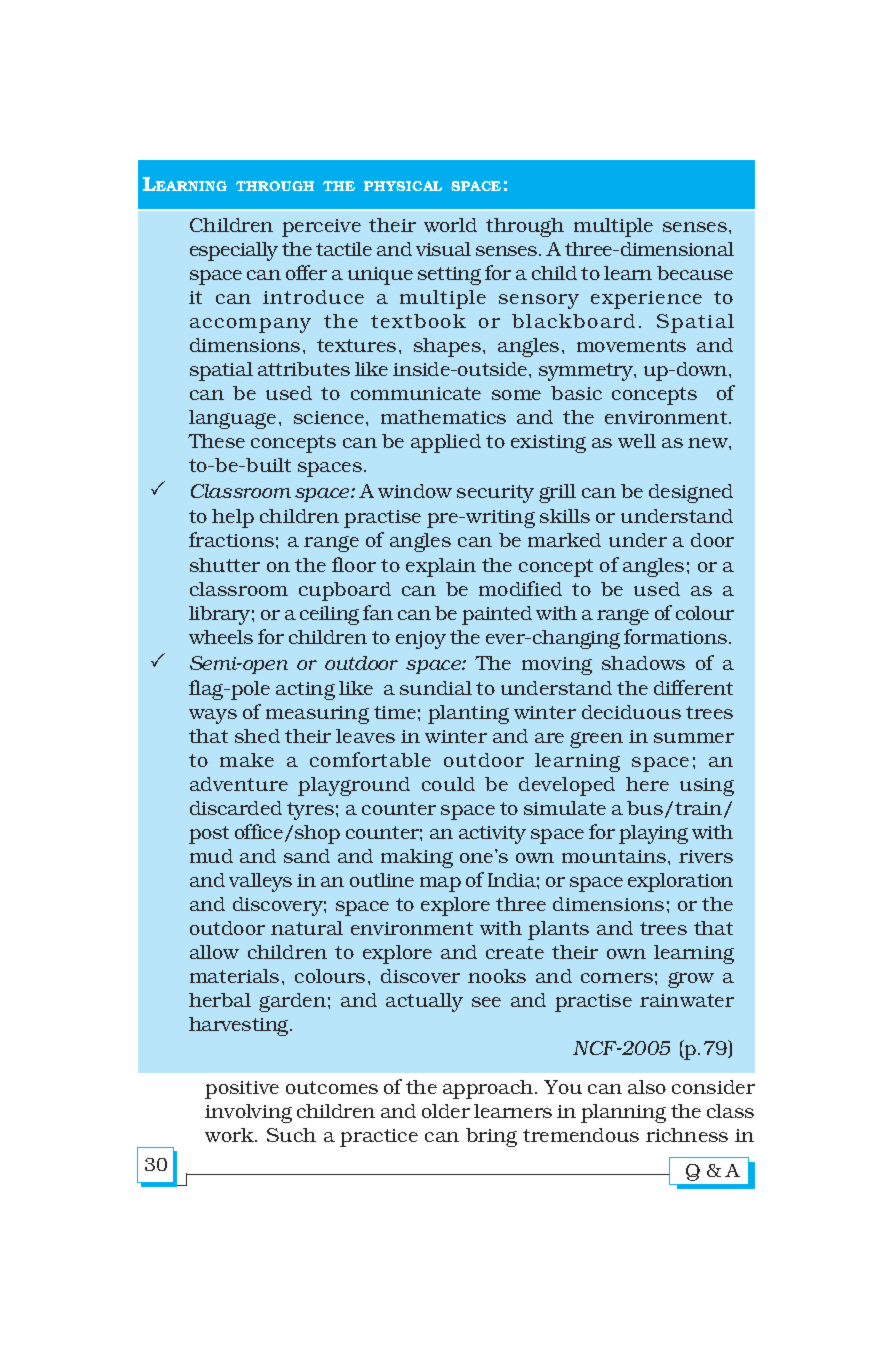  I want to click on security, so click(495, 494).
